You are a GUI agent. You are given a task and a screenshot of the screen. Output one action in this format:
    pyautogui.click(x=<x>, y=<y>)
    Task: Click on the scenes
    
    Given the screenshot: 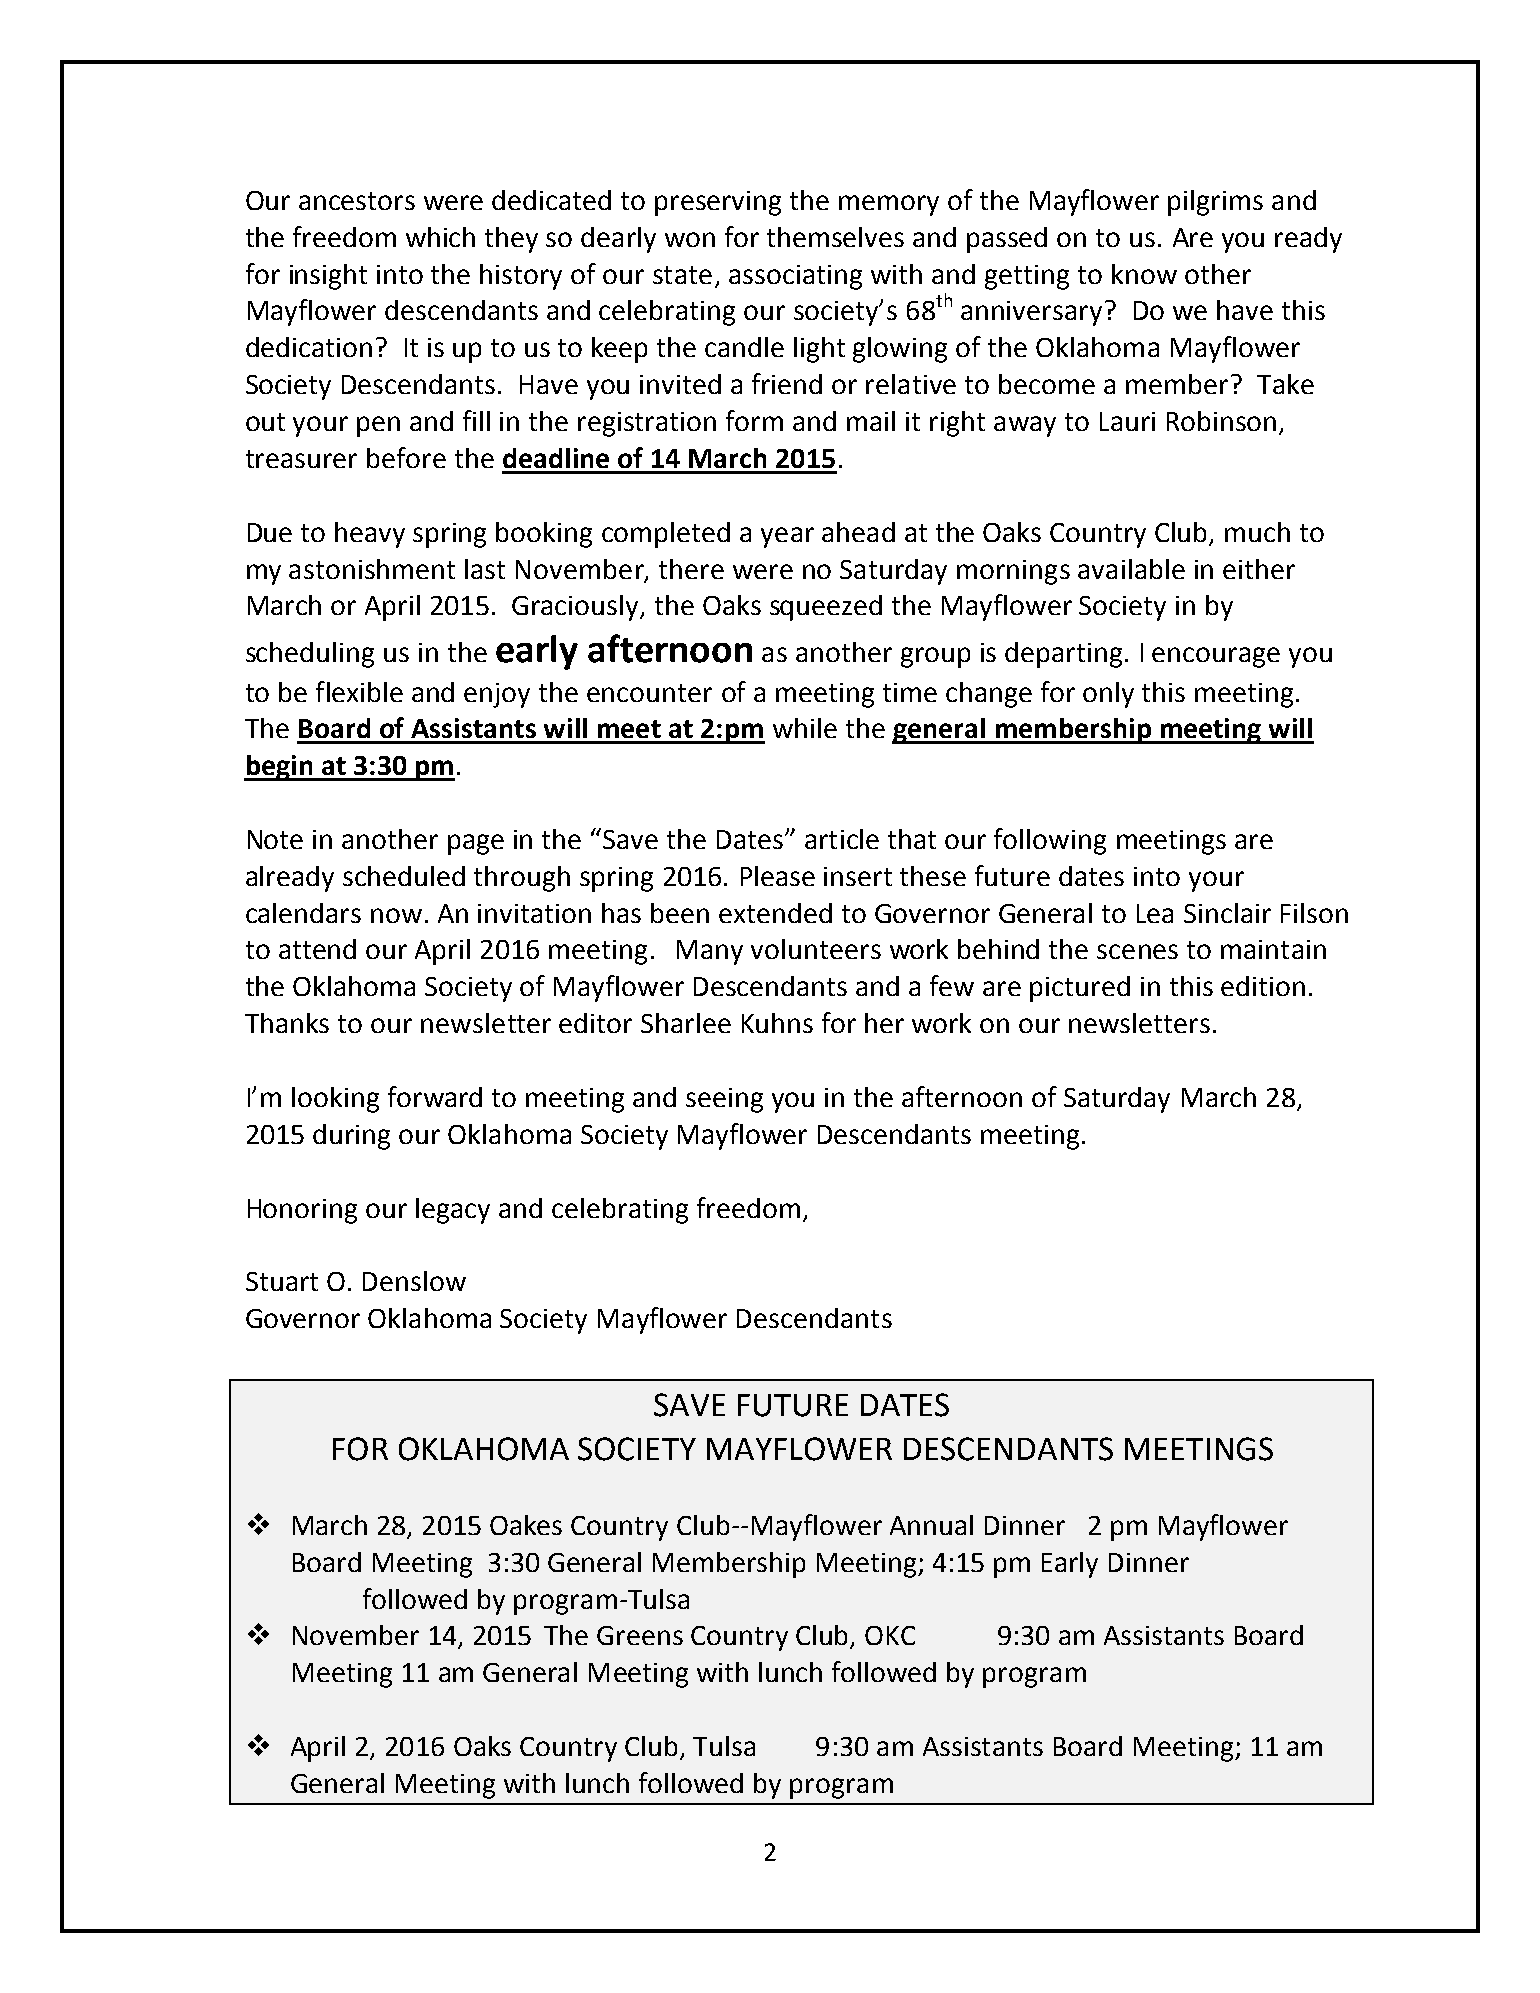 What is the action you would take?
    pyautogui.click(x=1137, y=951)
